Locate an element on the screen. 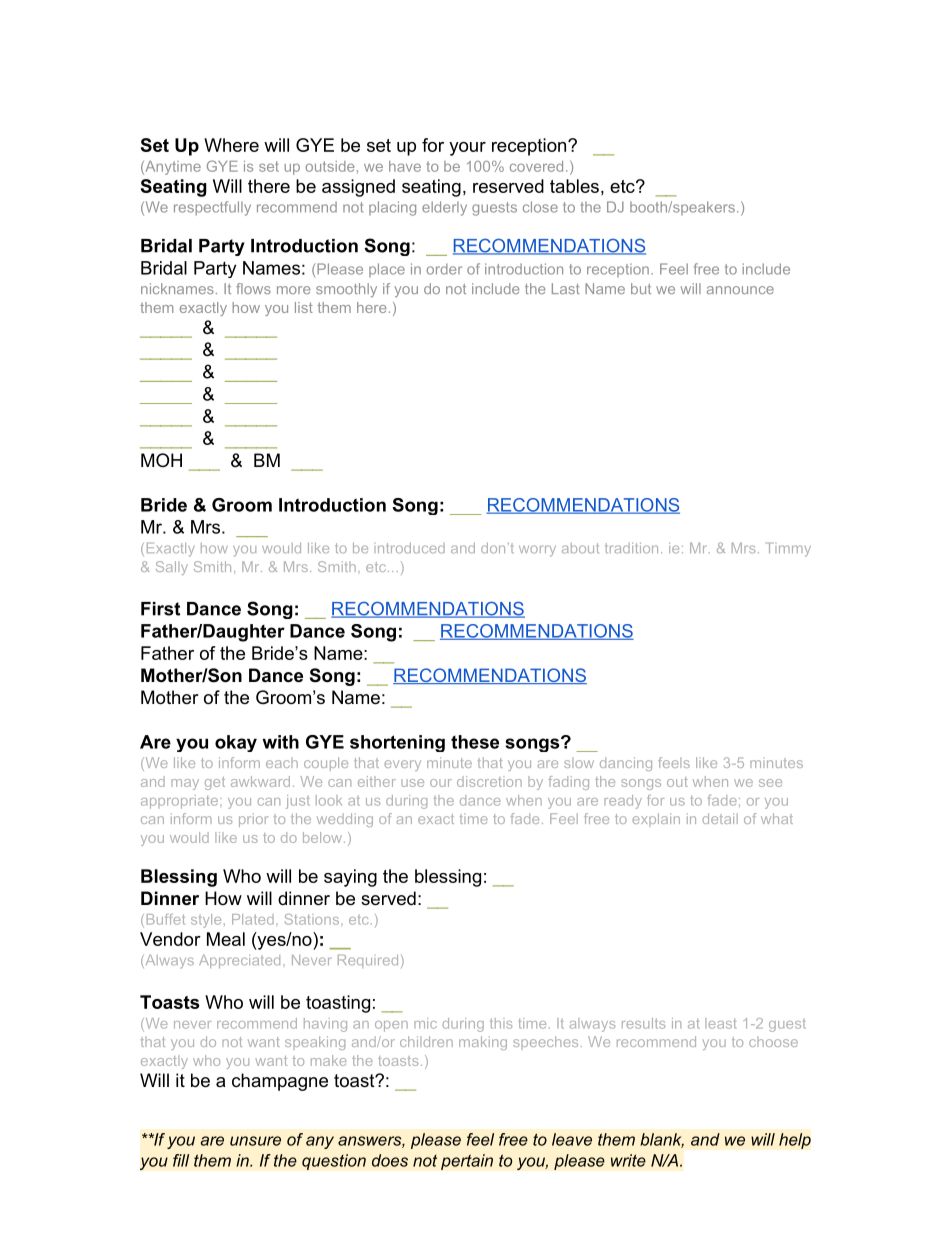  prior is located at coordinates (253, 820).
